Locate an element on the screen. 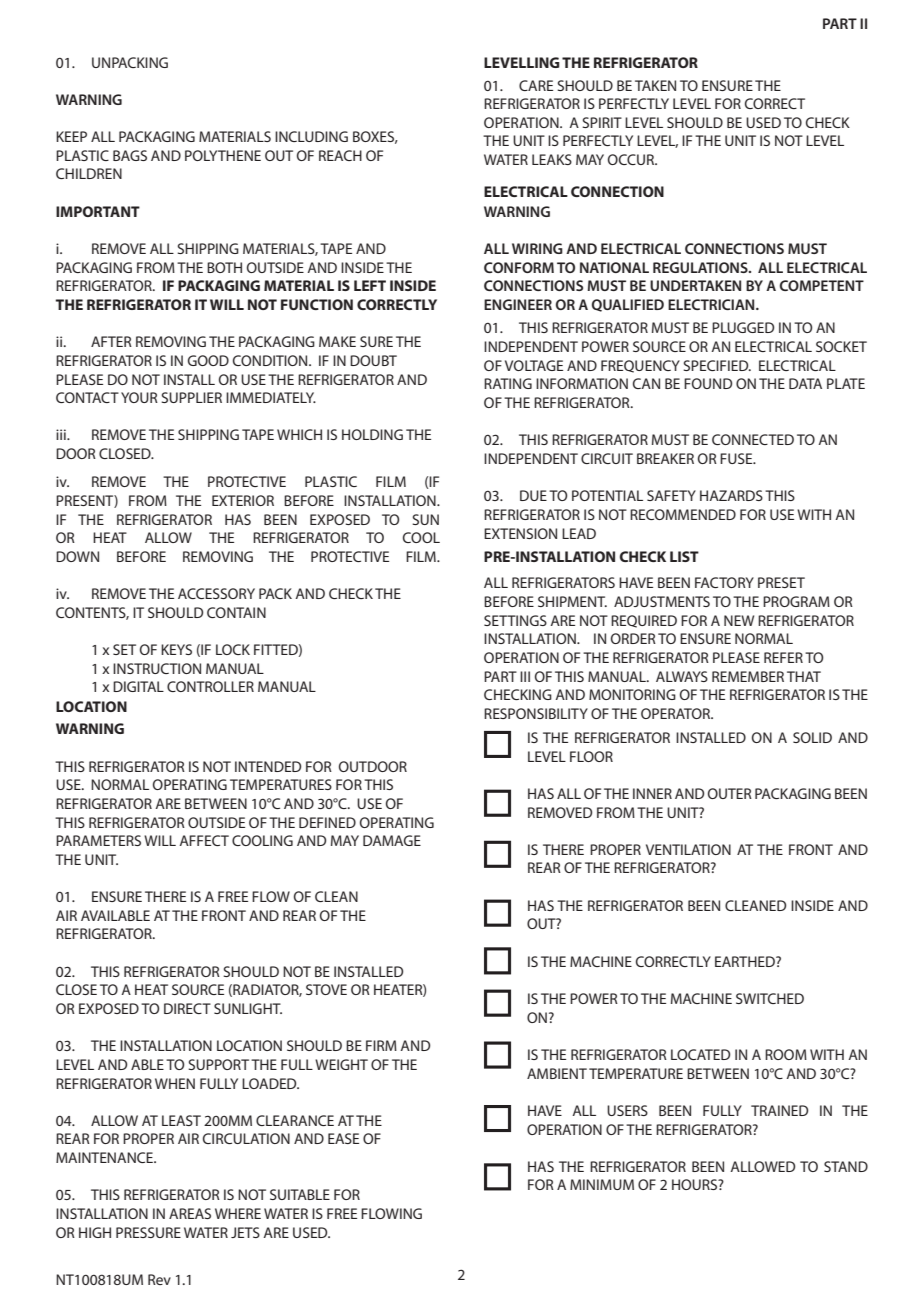  DIRECT is located at coordinates (187, 1008).
